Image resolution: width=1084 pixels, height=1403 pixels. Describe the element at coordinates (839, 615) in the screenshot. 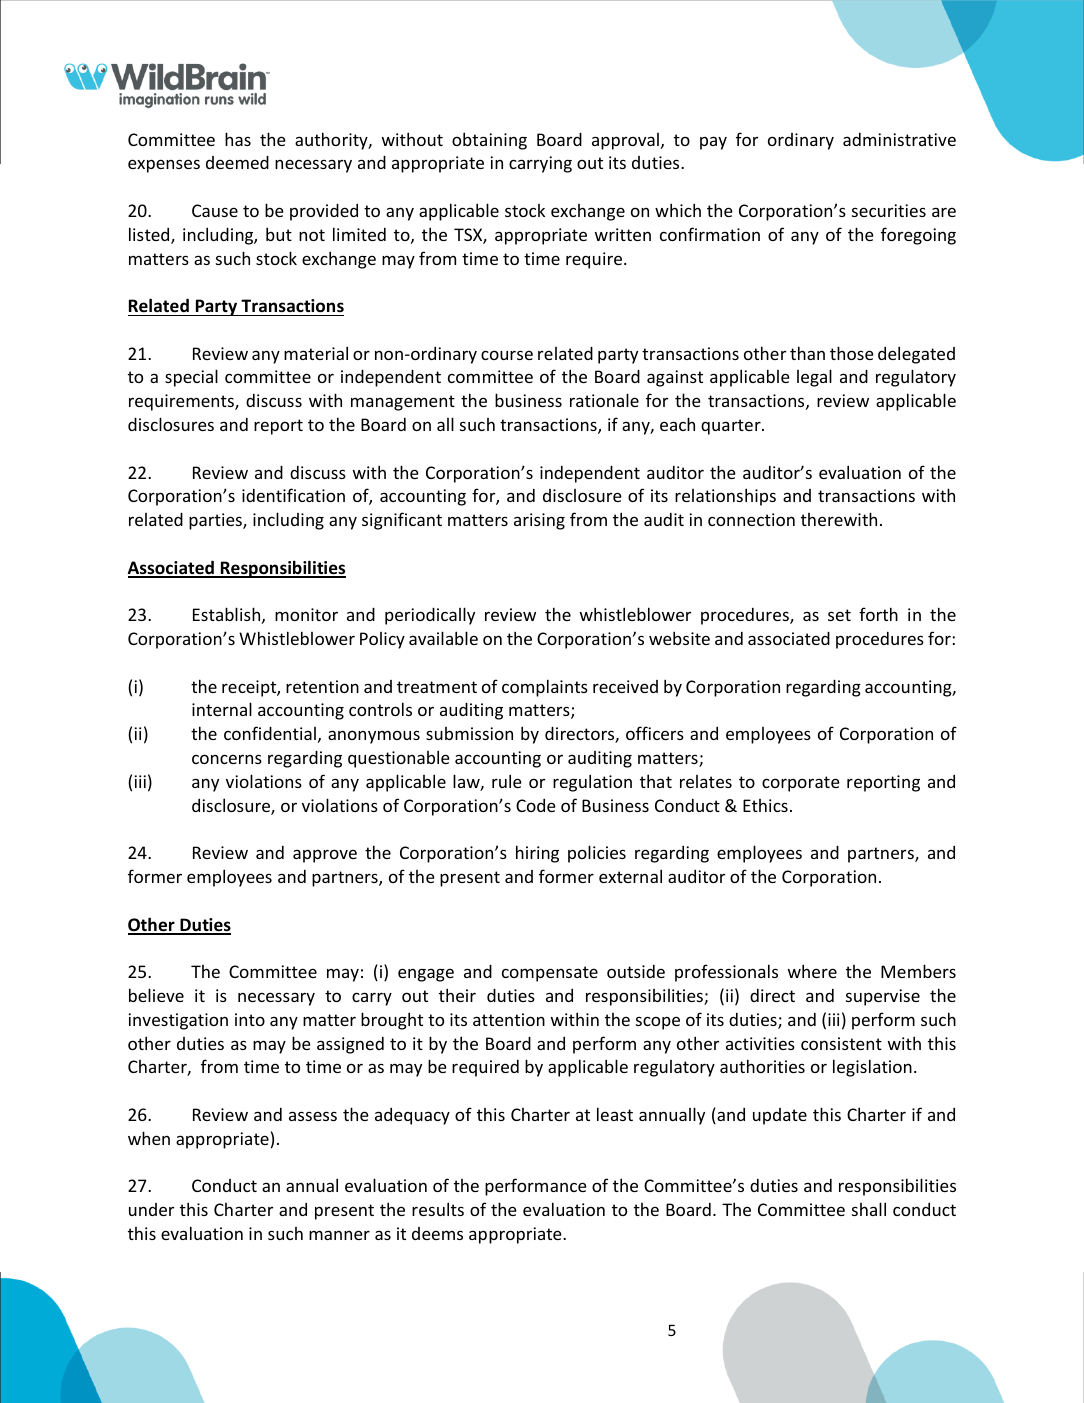

I see `set` at that location.
